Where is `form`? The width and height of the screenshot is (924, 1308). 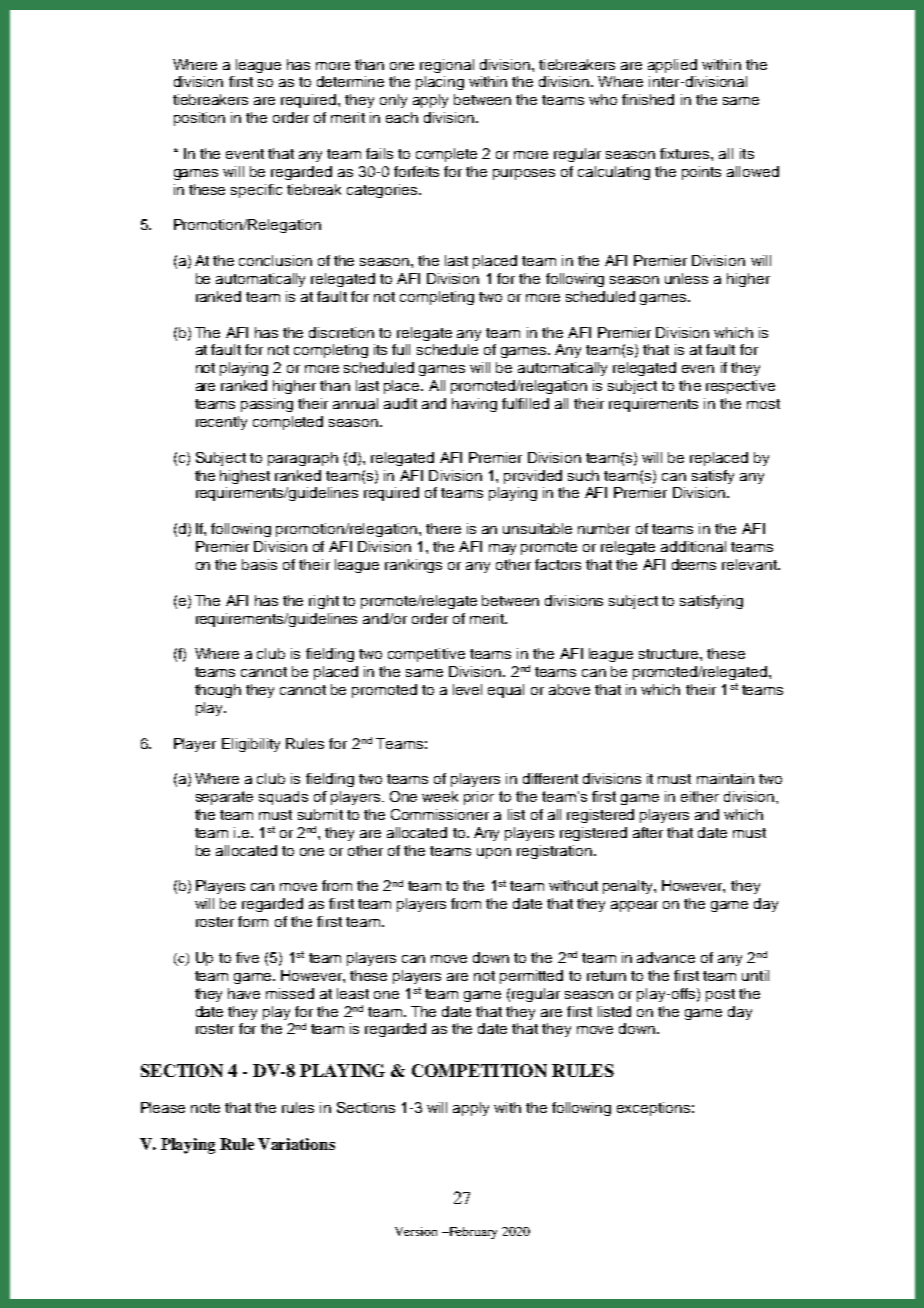
form is located at coordinates (253, 921).
